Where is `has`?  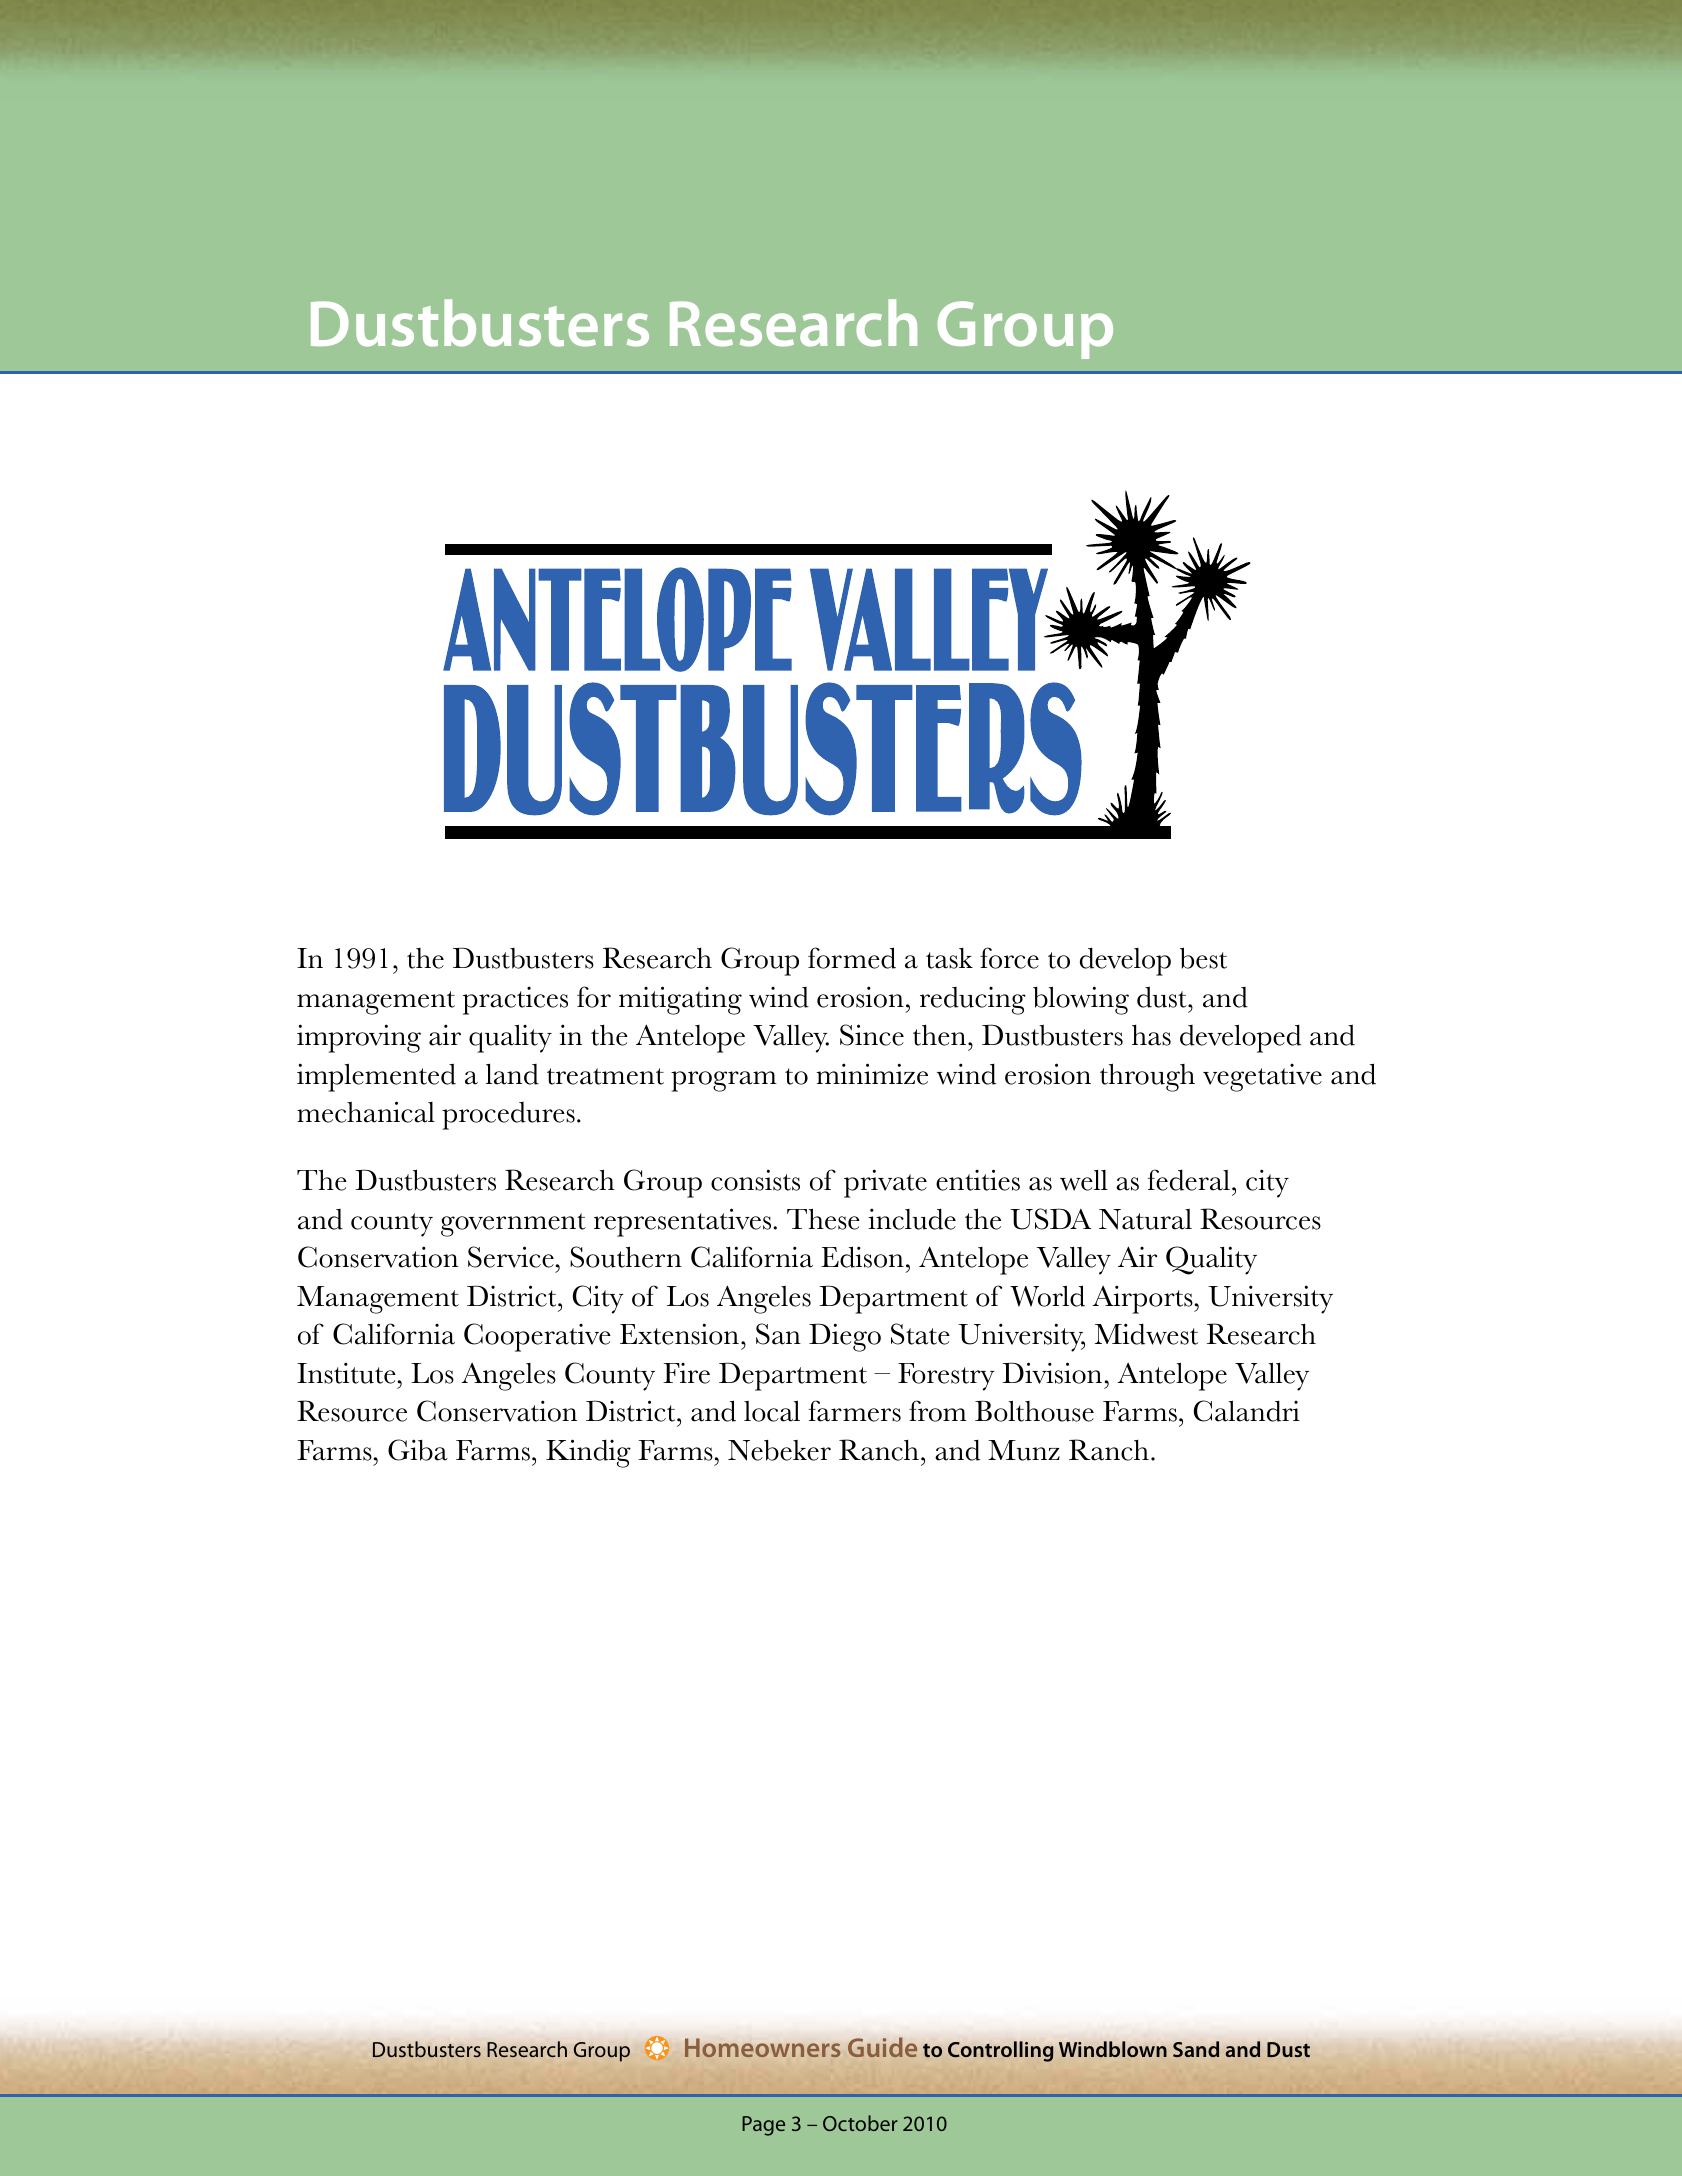
has is located at coordinates (1151, 1035).
